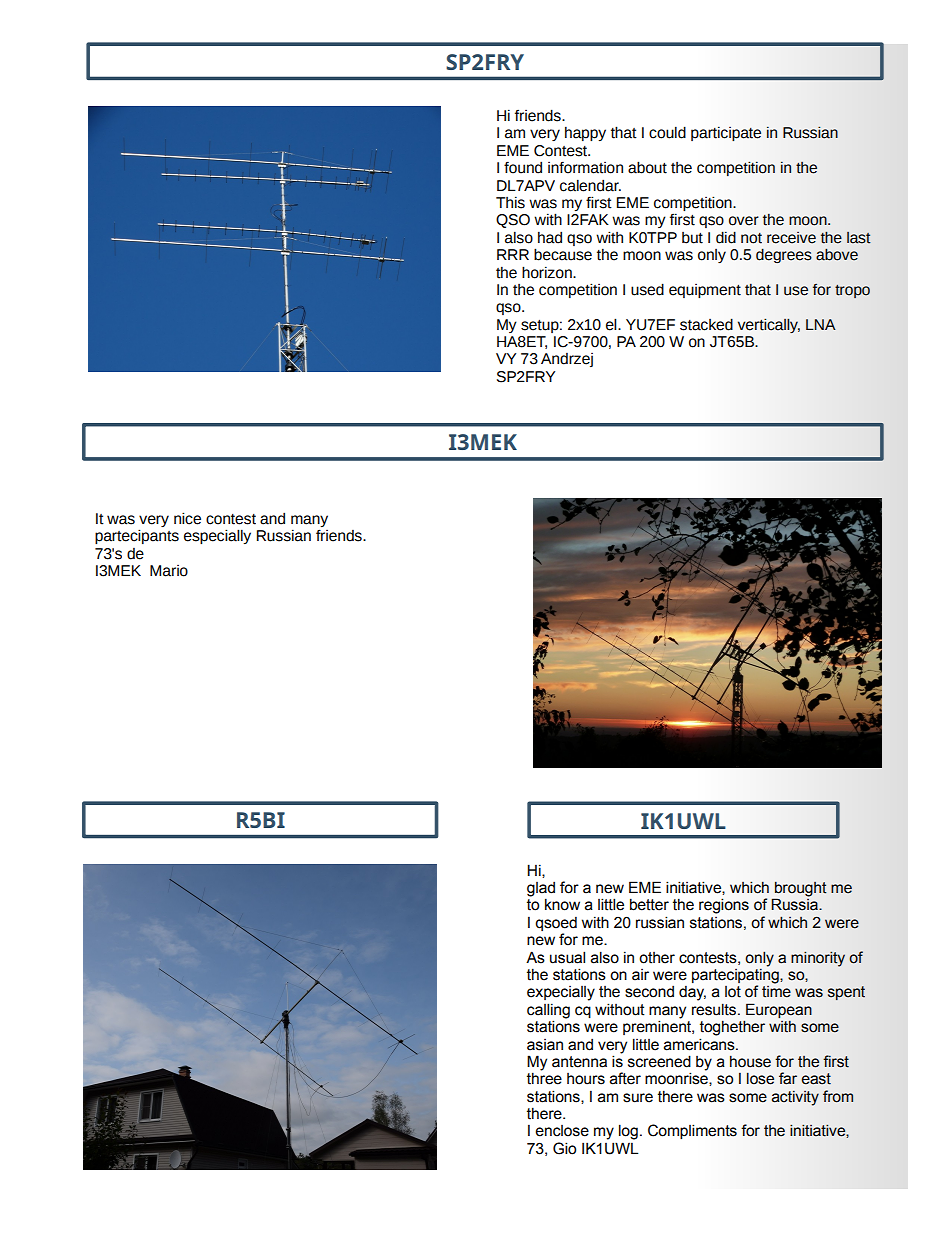 The width and height of the image is (952, 1233). Describe the element at coordinates (541, 890) in the image. I see `glad` at that location.
